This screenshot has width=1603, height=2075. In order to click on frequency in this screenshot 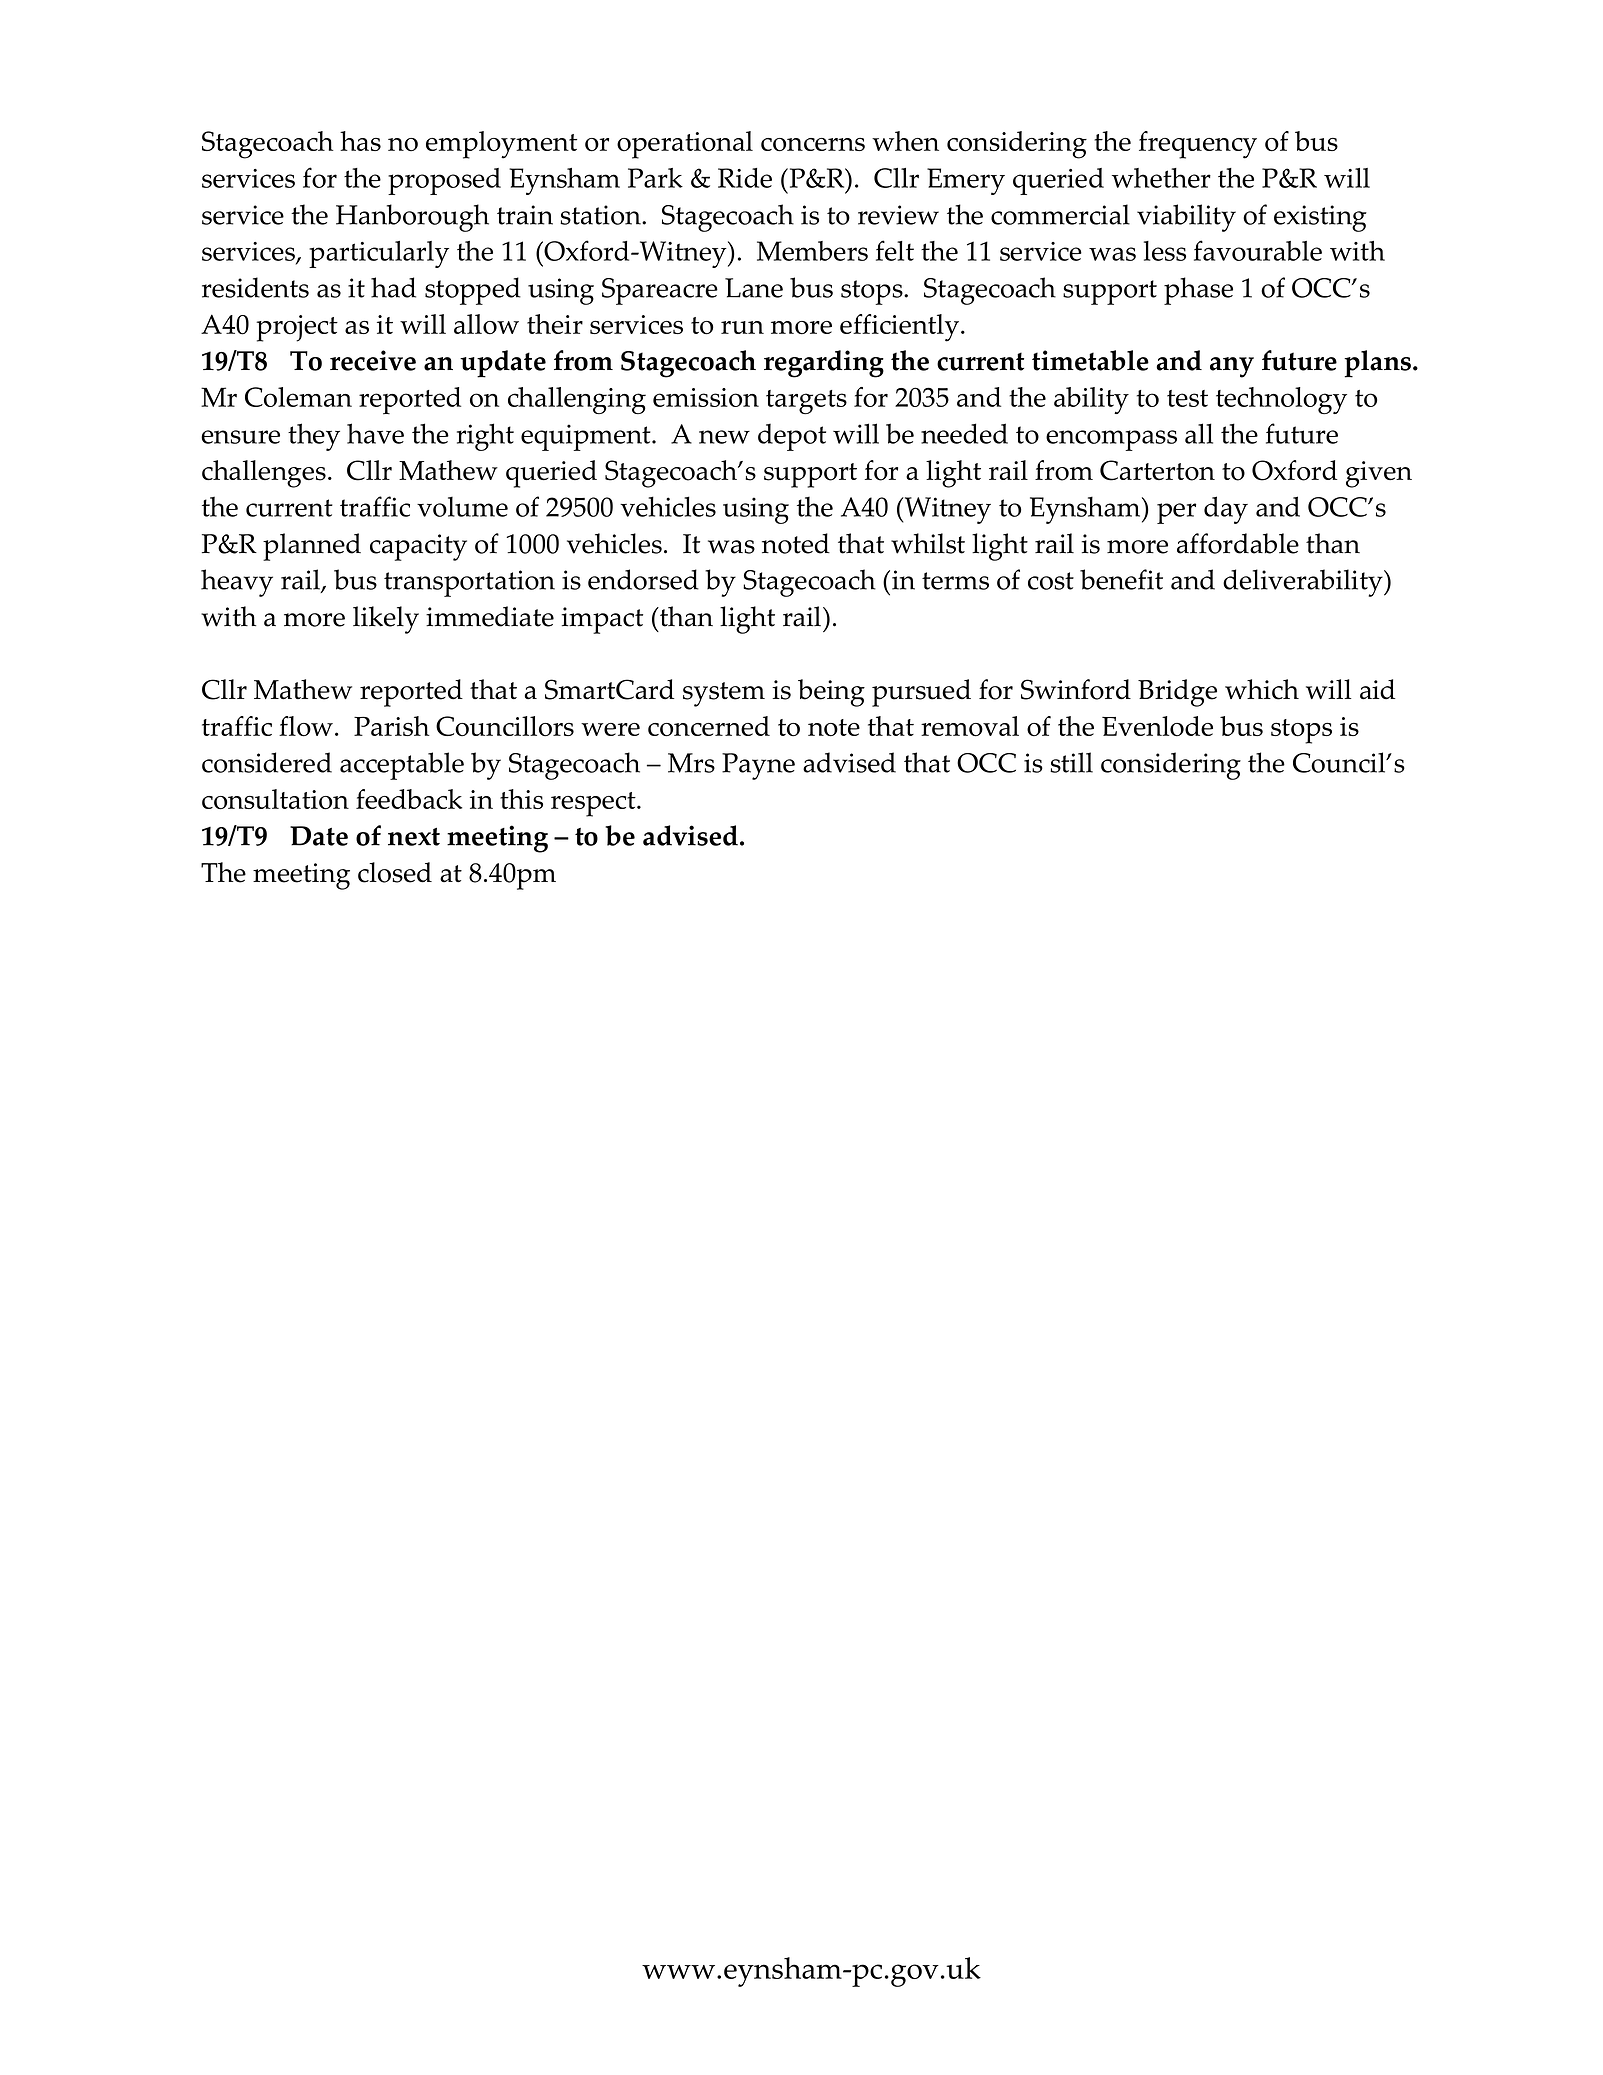, I will do `click(1198, 145)`.
